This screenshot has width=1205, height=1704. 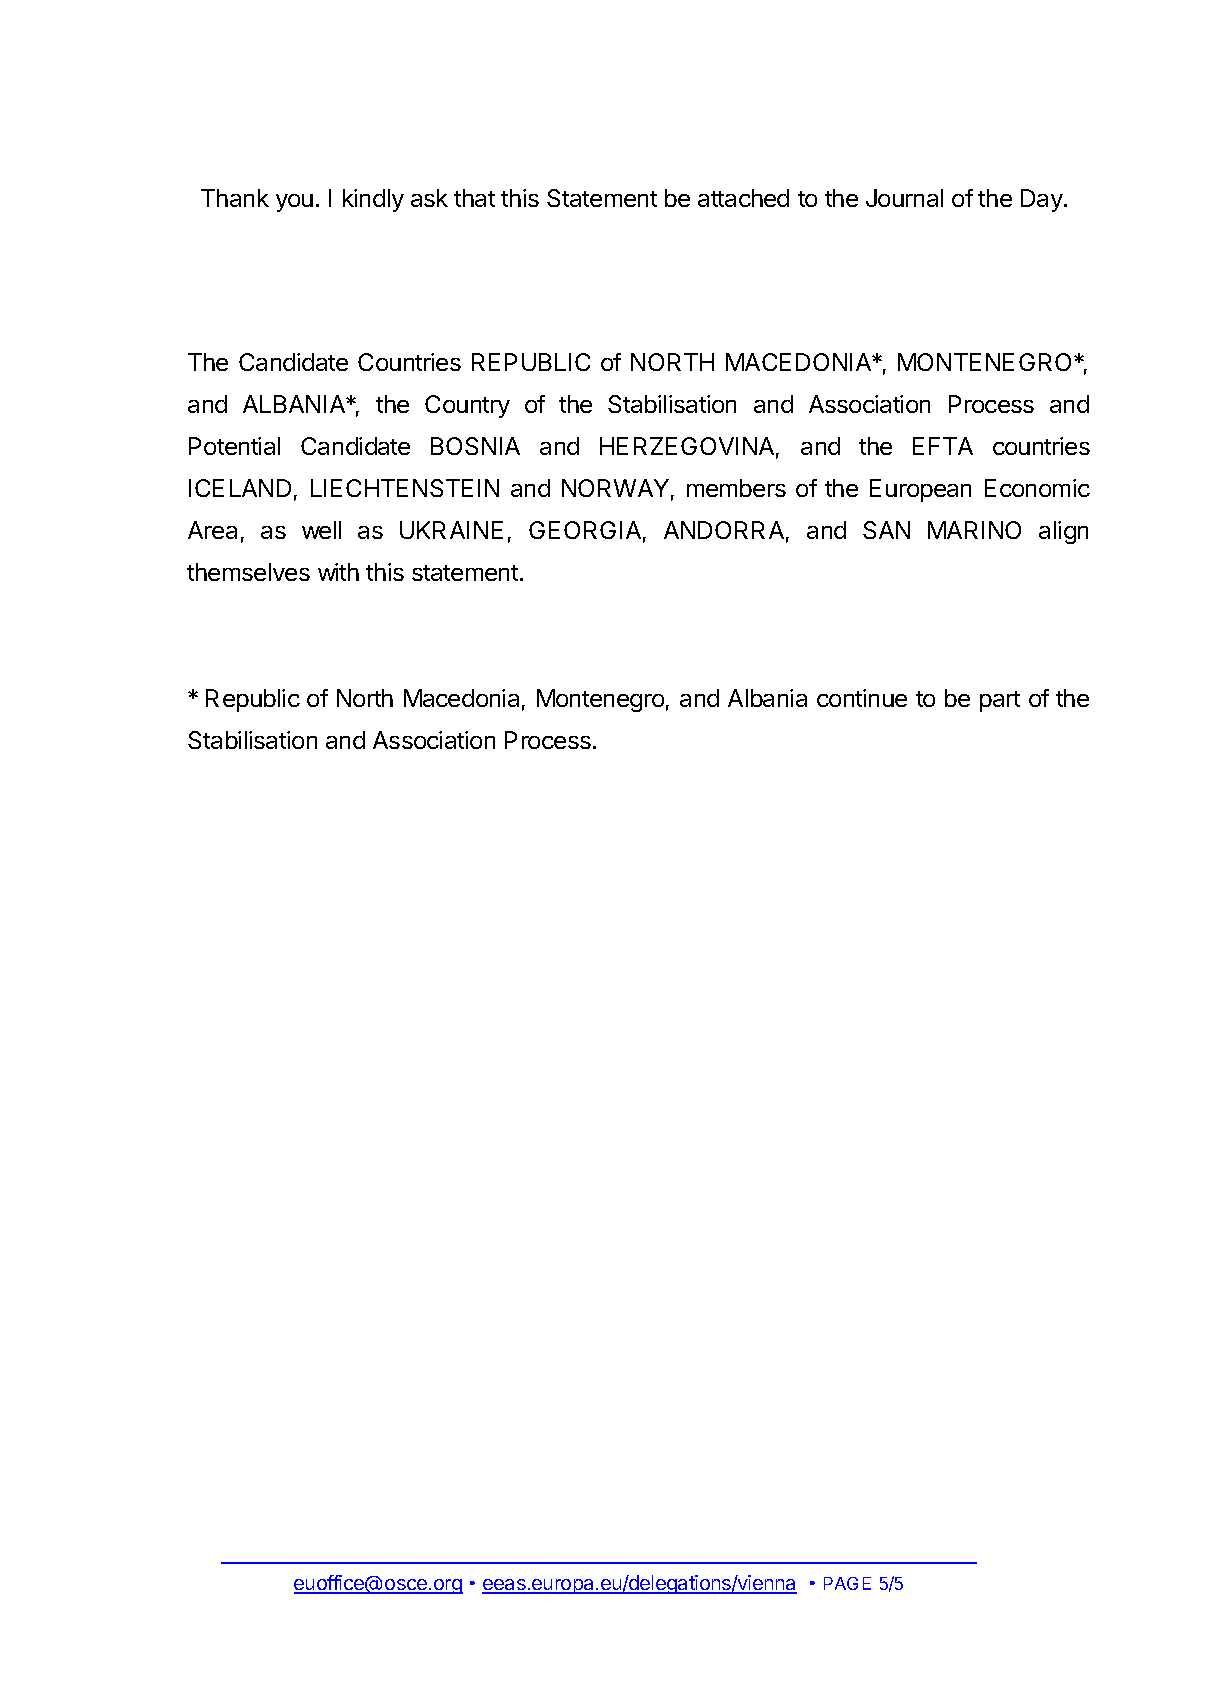 What do you see at coordinates (904, 198) in the screenshot?
I see `Journal` at bounding box center [904, 198].
